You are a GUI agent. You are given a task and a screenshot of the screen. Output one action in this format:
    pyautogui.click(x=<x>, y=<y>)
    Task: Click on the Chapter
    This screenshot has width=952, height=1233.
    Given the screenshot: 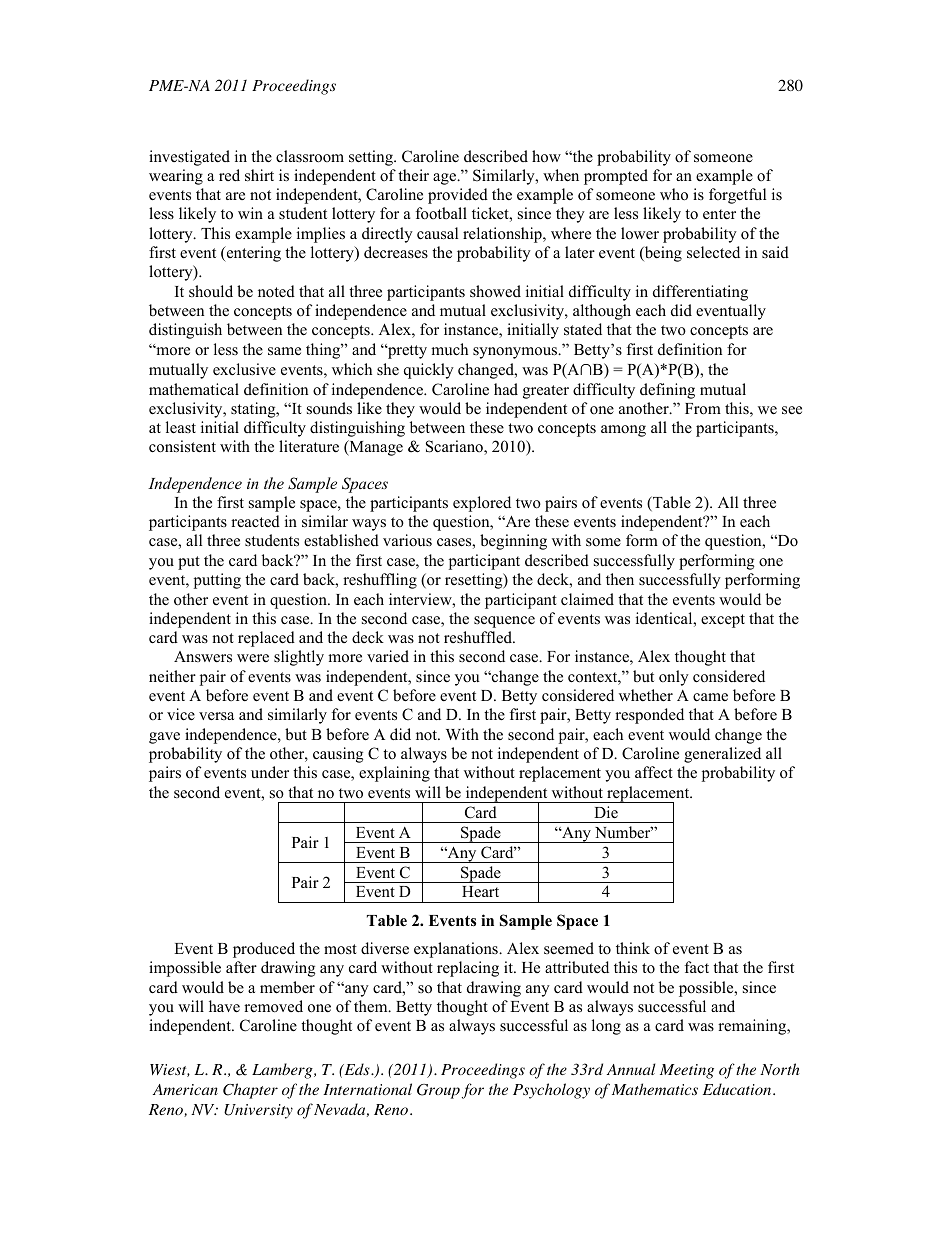 What is the action you would take?
    pyautogui.click(x=250, y=1091)
